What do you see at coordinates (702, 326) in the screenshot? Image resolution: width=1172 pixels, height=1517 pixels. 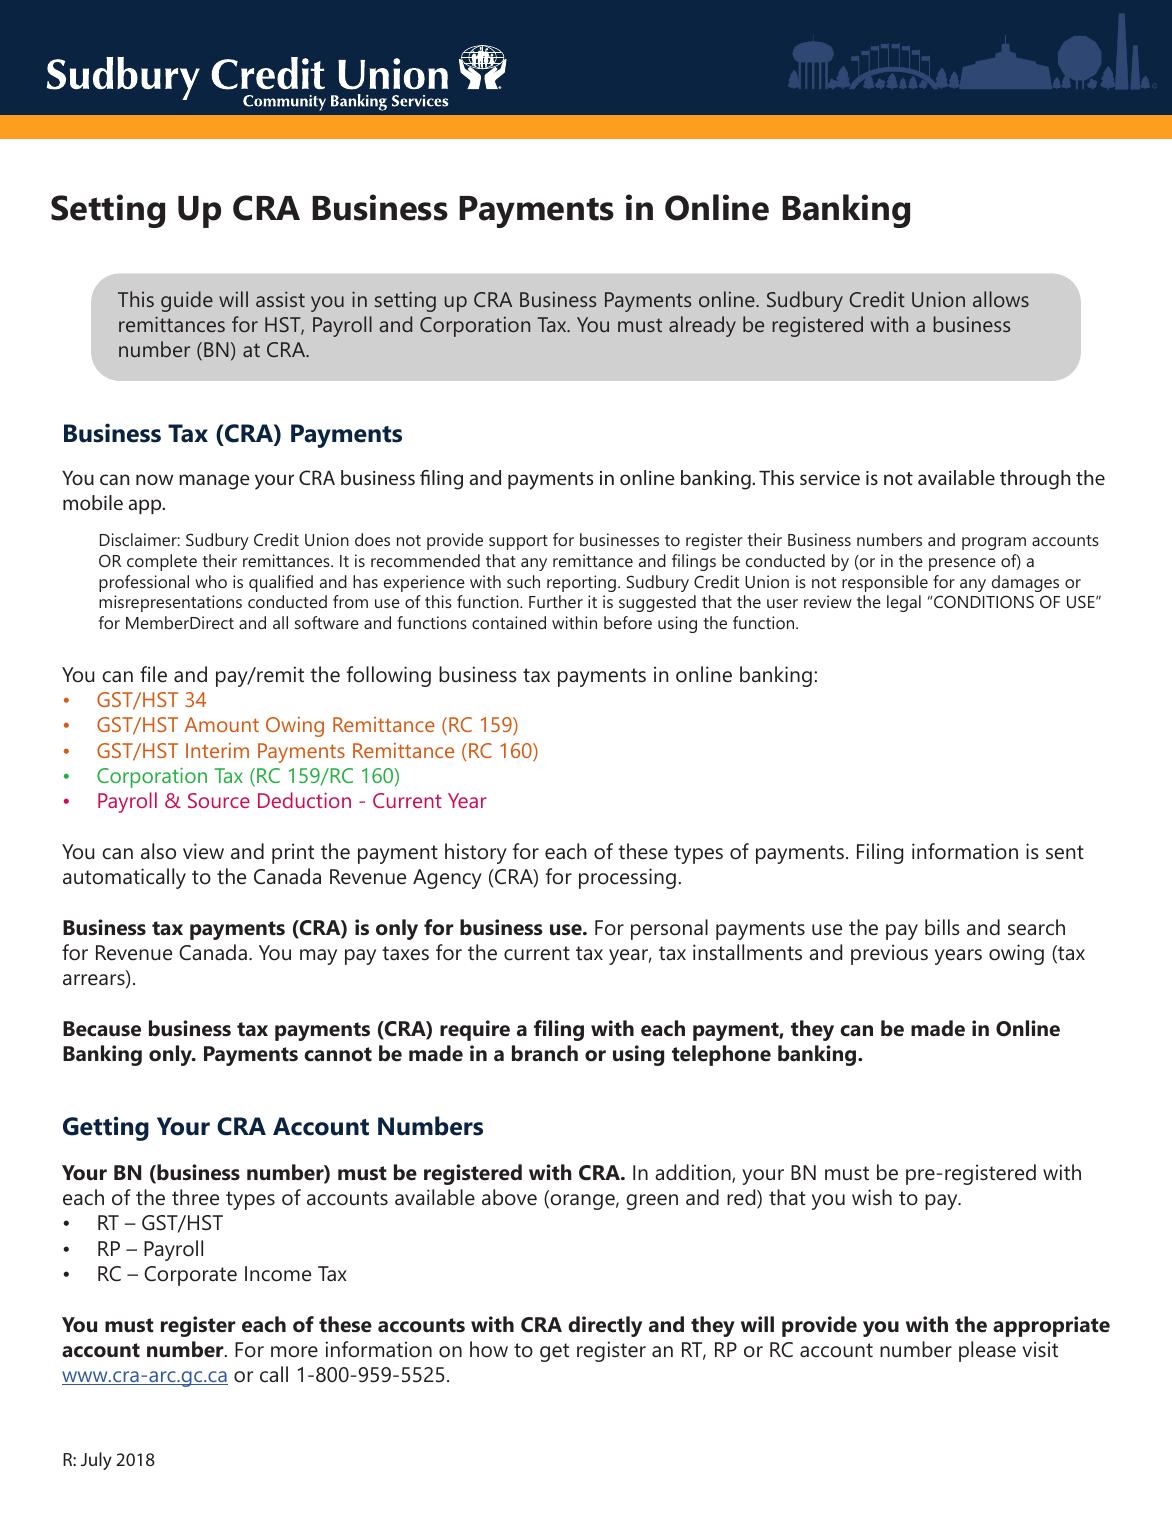 I see `already` at bounding box center [702, 326].
